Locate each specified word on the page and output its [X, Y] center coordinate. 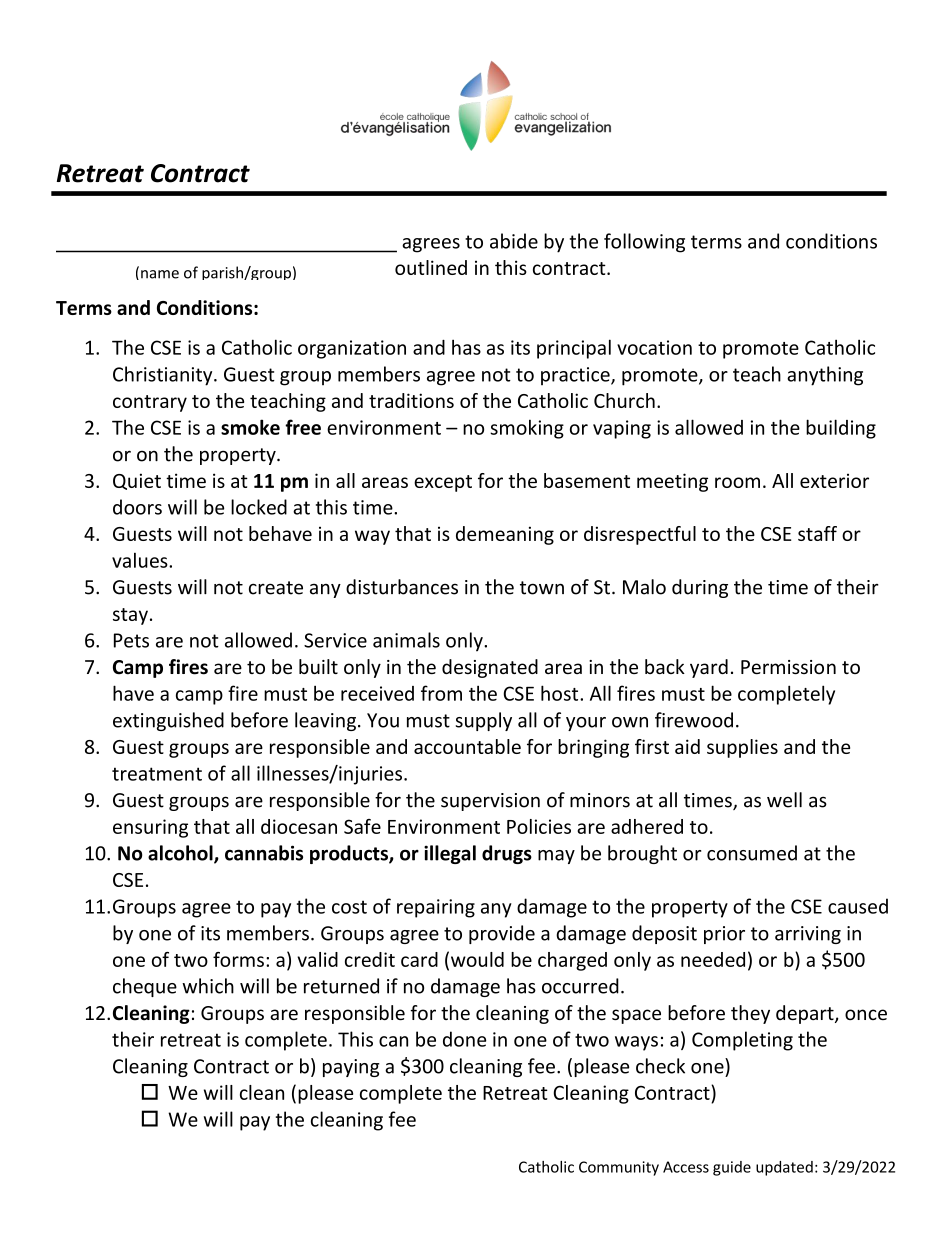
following [644, 243]
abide [514, 241]
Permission [788, 667]
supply [484, 721]
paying [351, 1068]
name [160, 274]
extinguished [168, 721]
